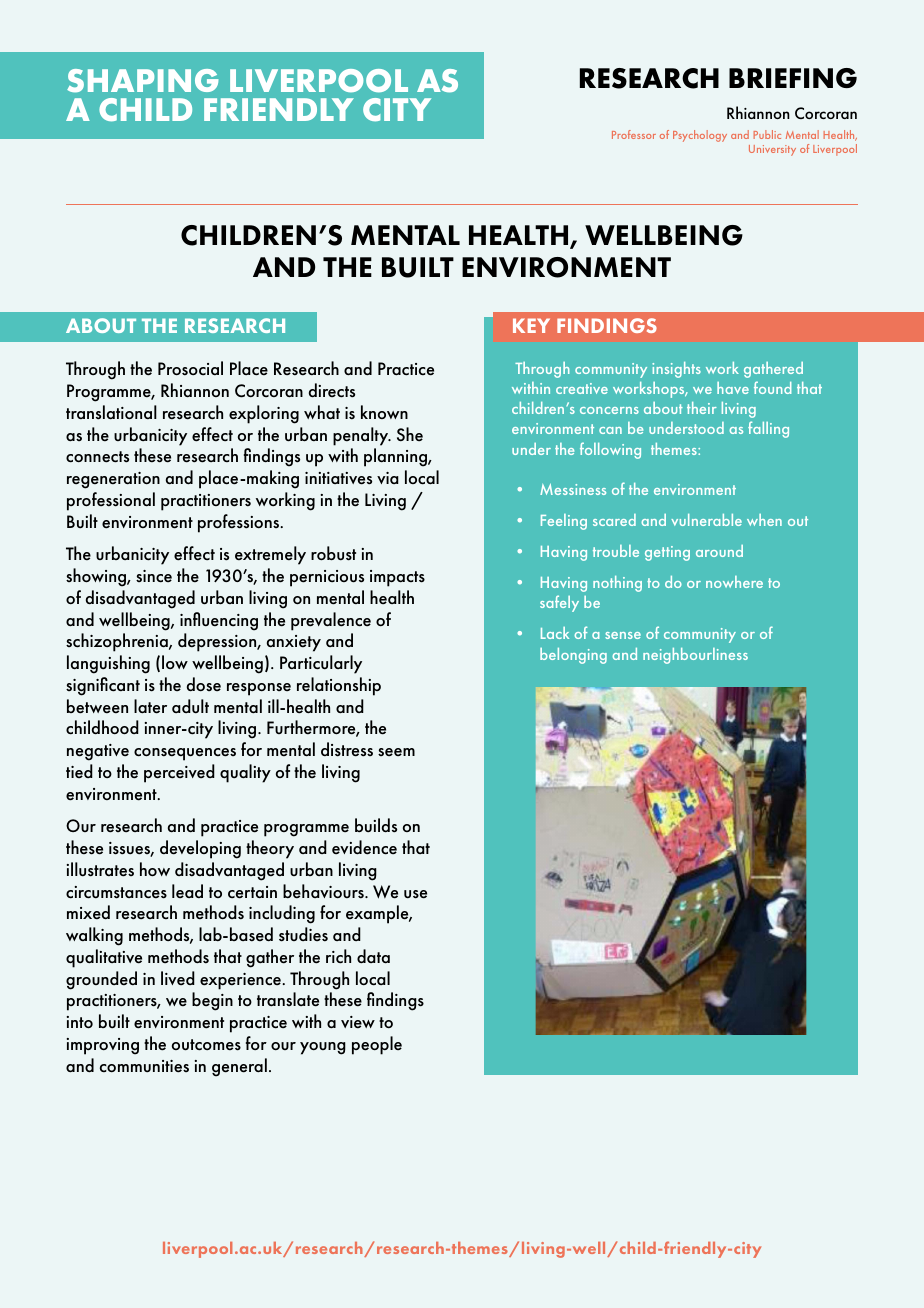 The image size is (924, 1308). What do you see at coordinates (154, 576) in the image?
I see `since` at bounding box center [154, 576].
